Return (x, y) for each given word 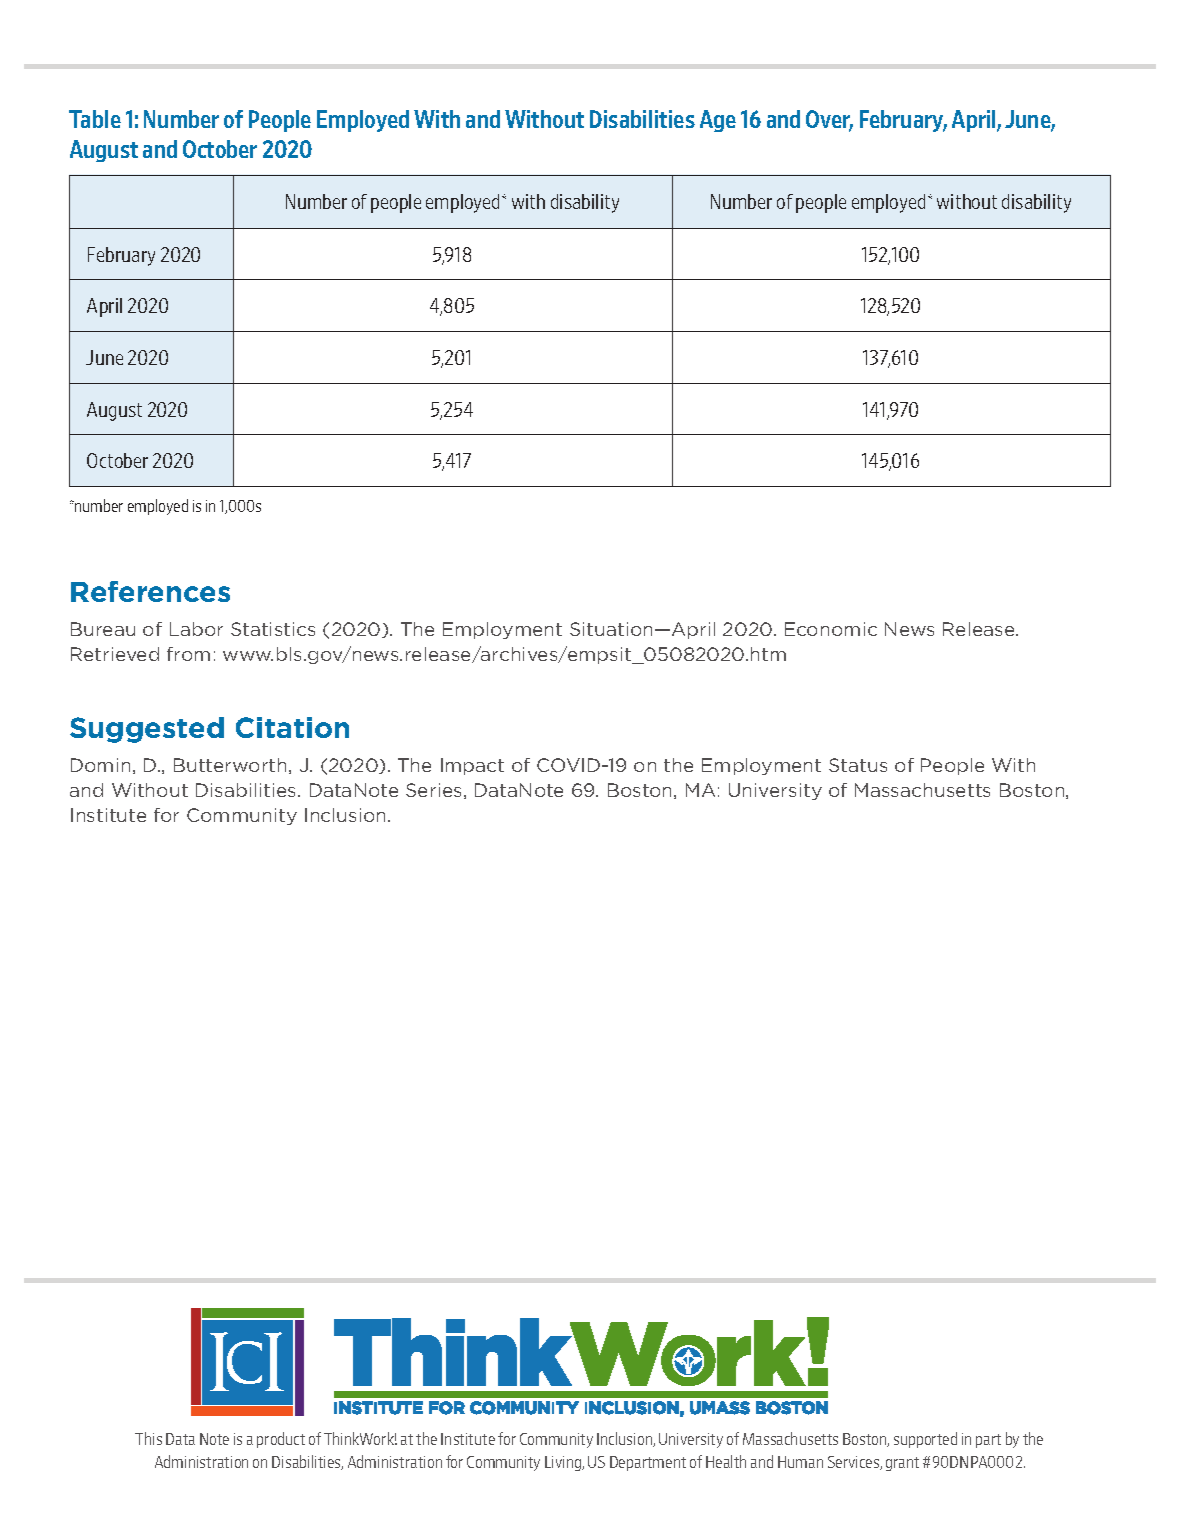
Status (858, 765)
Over (829, 120)
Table (95, 119)
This (148, 1438)
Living (564, 1463)
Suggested (147, 730)
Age (718, 121)
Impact (472, 766)
